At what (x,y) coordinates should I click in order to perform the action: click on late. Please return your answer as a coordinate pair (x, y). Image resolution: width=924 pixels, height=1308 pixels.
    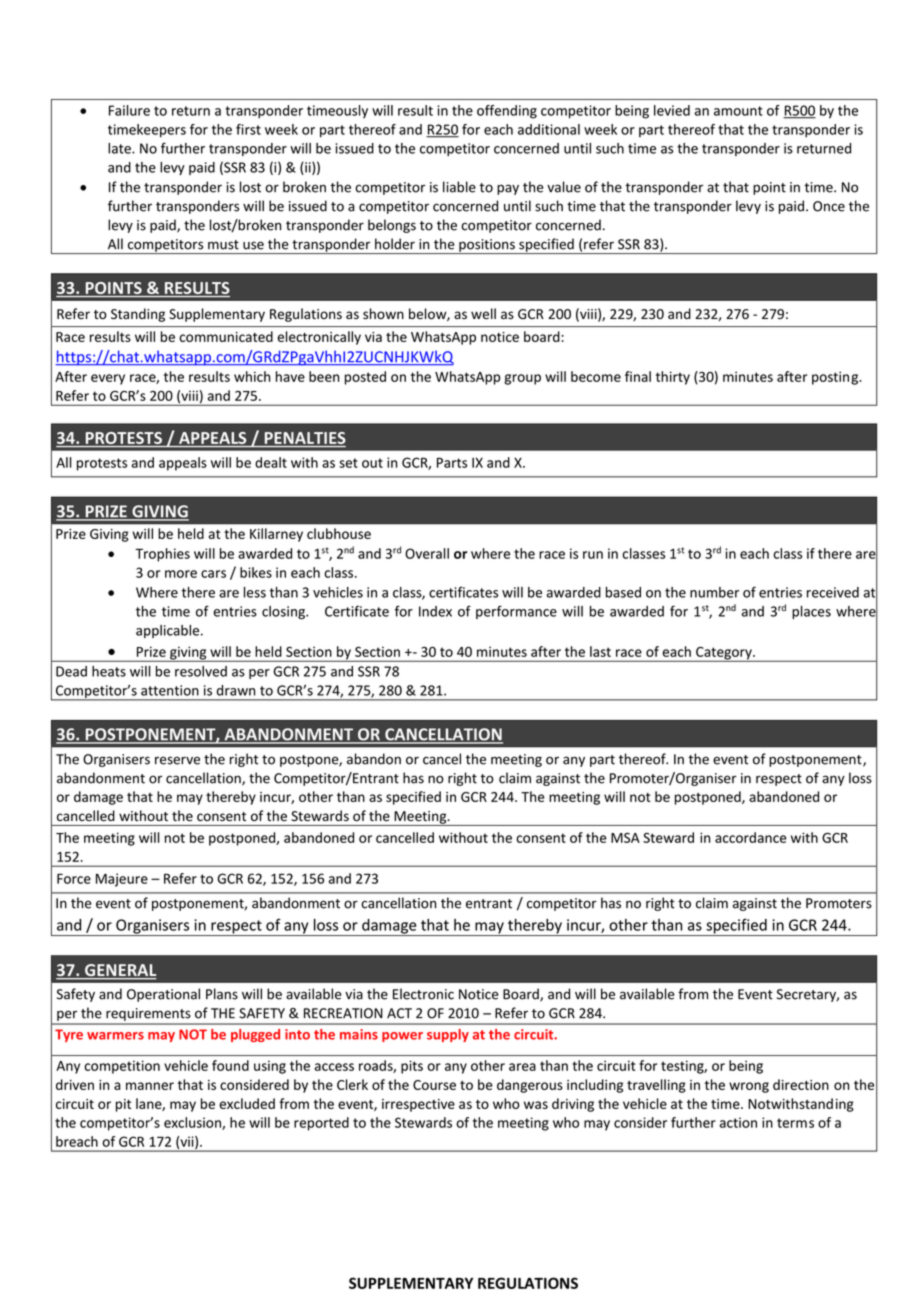
    Looking at the image, I should click on (120, 148).
